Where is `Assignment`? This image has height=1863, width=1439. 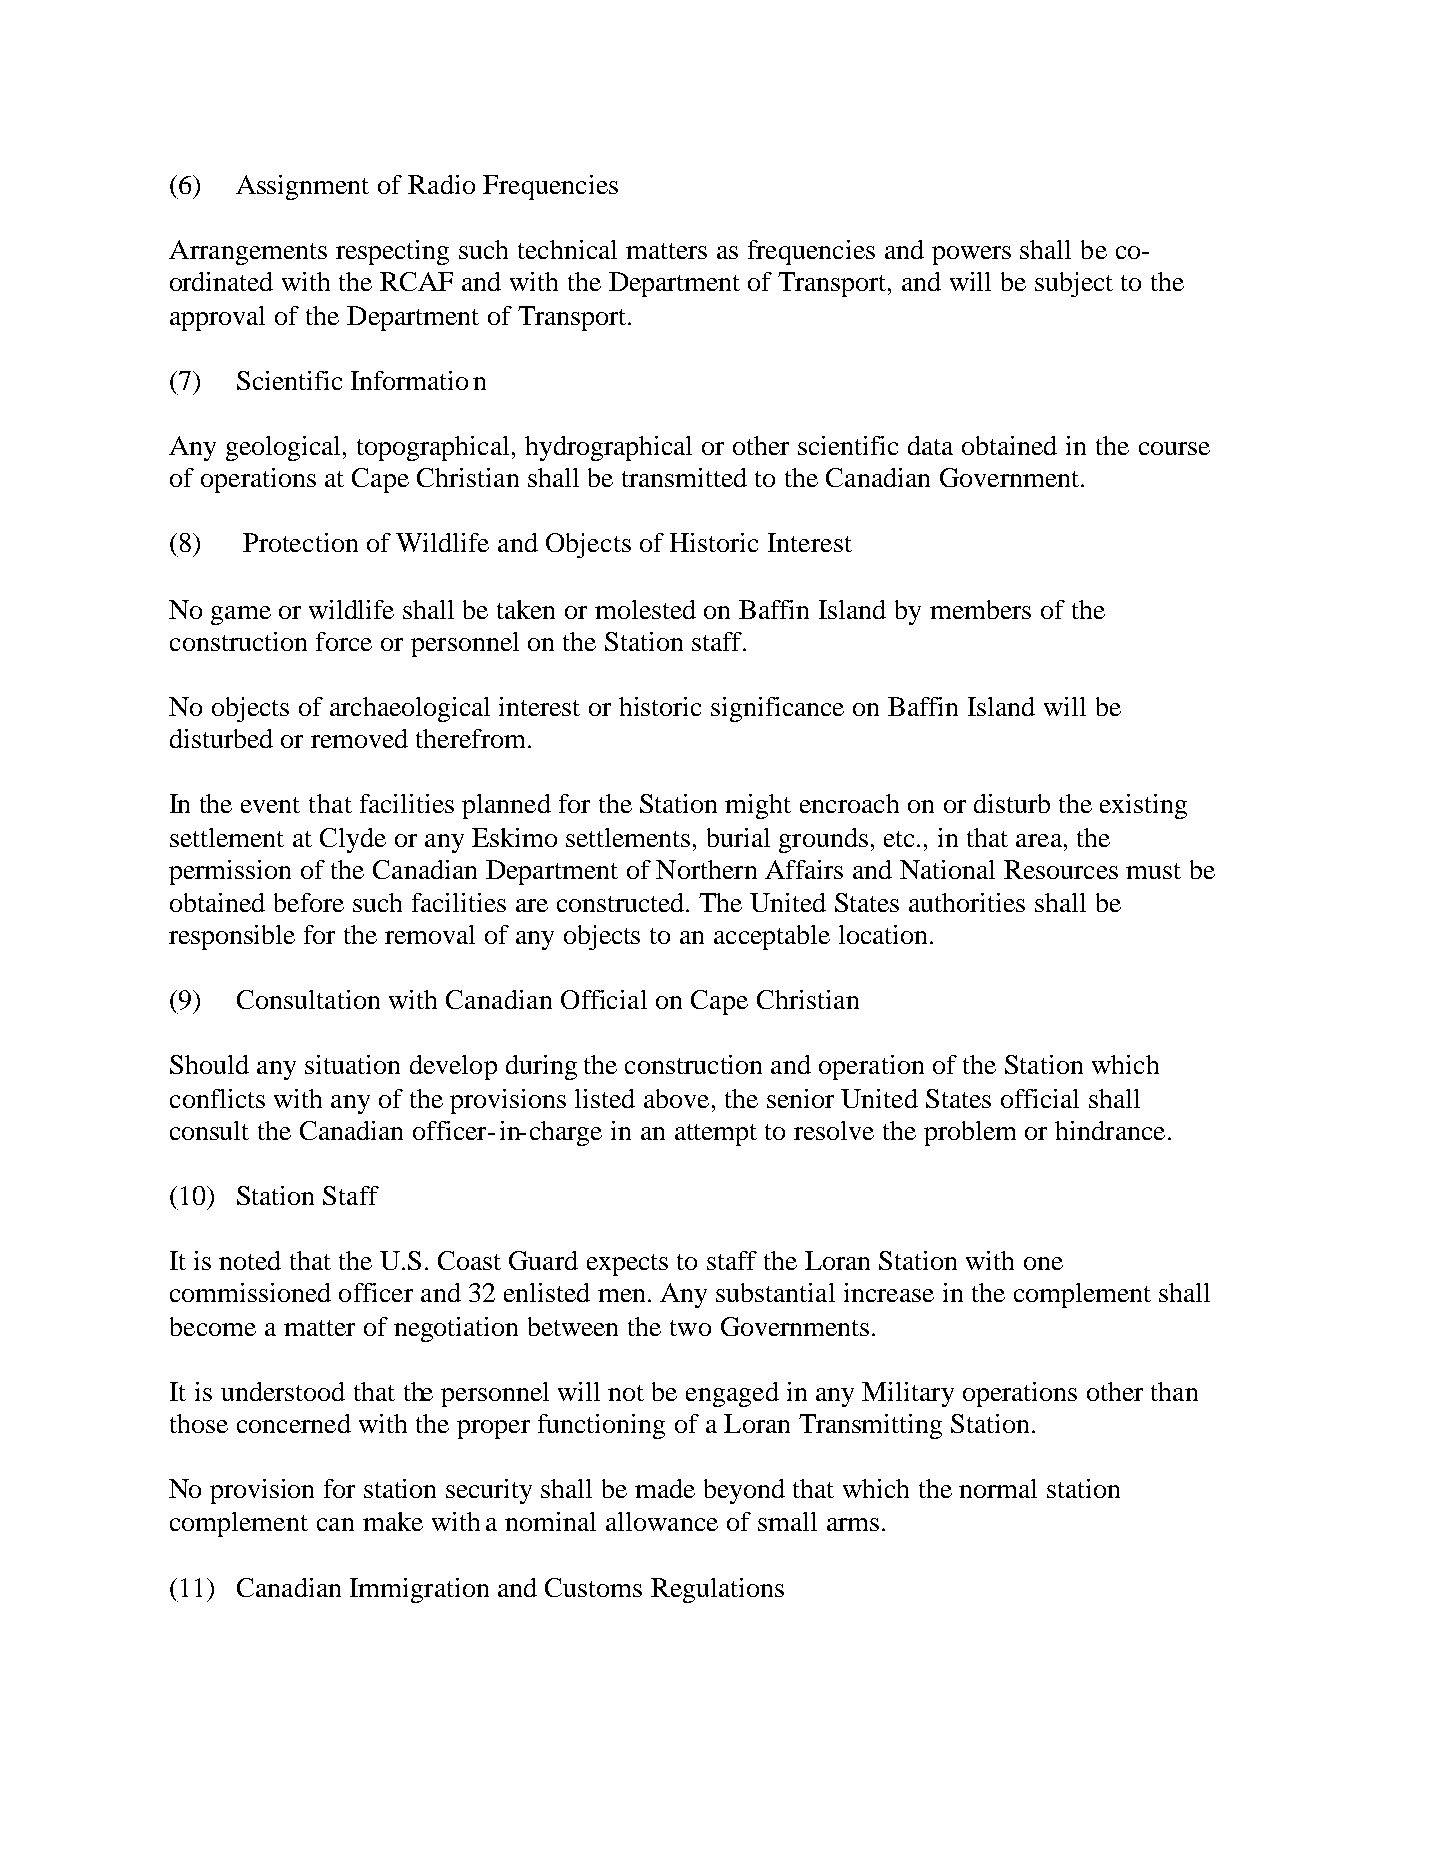
Assignment is located at coordinates (302, 187).
